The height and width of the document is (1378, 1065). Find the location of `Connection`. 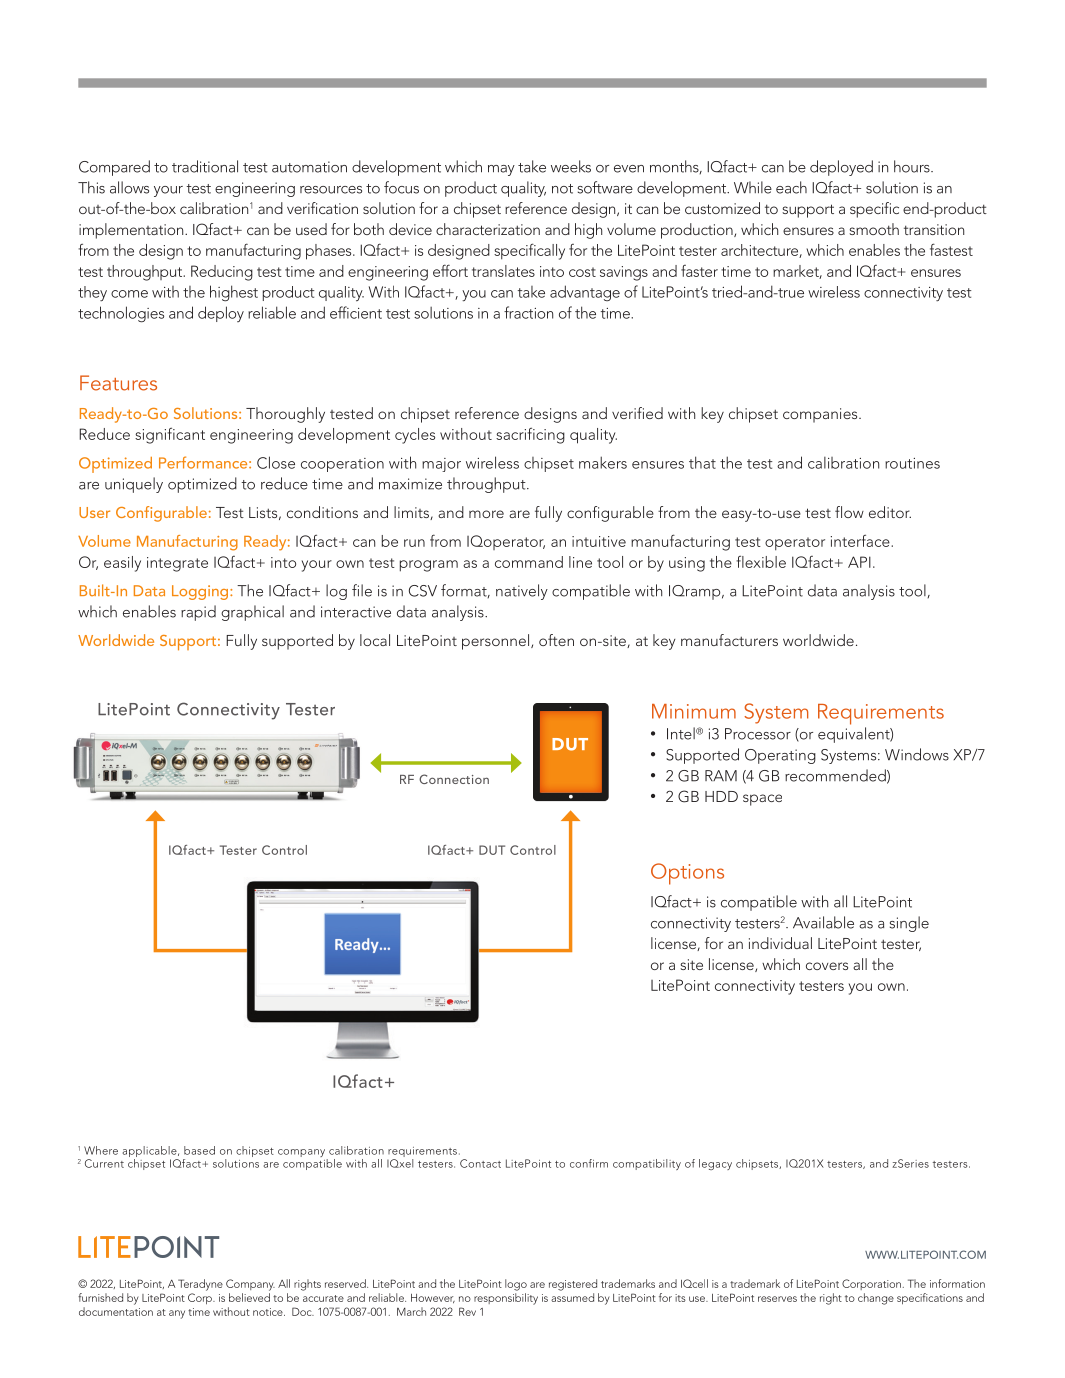

Connection is located at coordinates (454, 779).
